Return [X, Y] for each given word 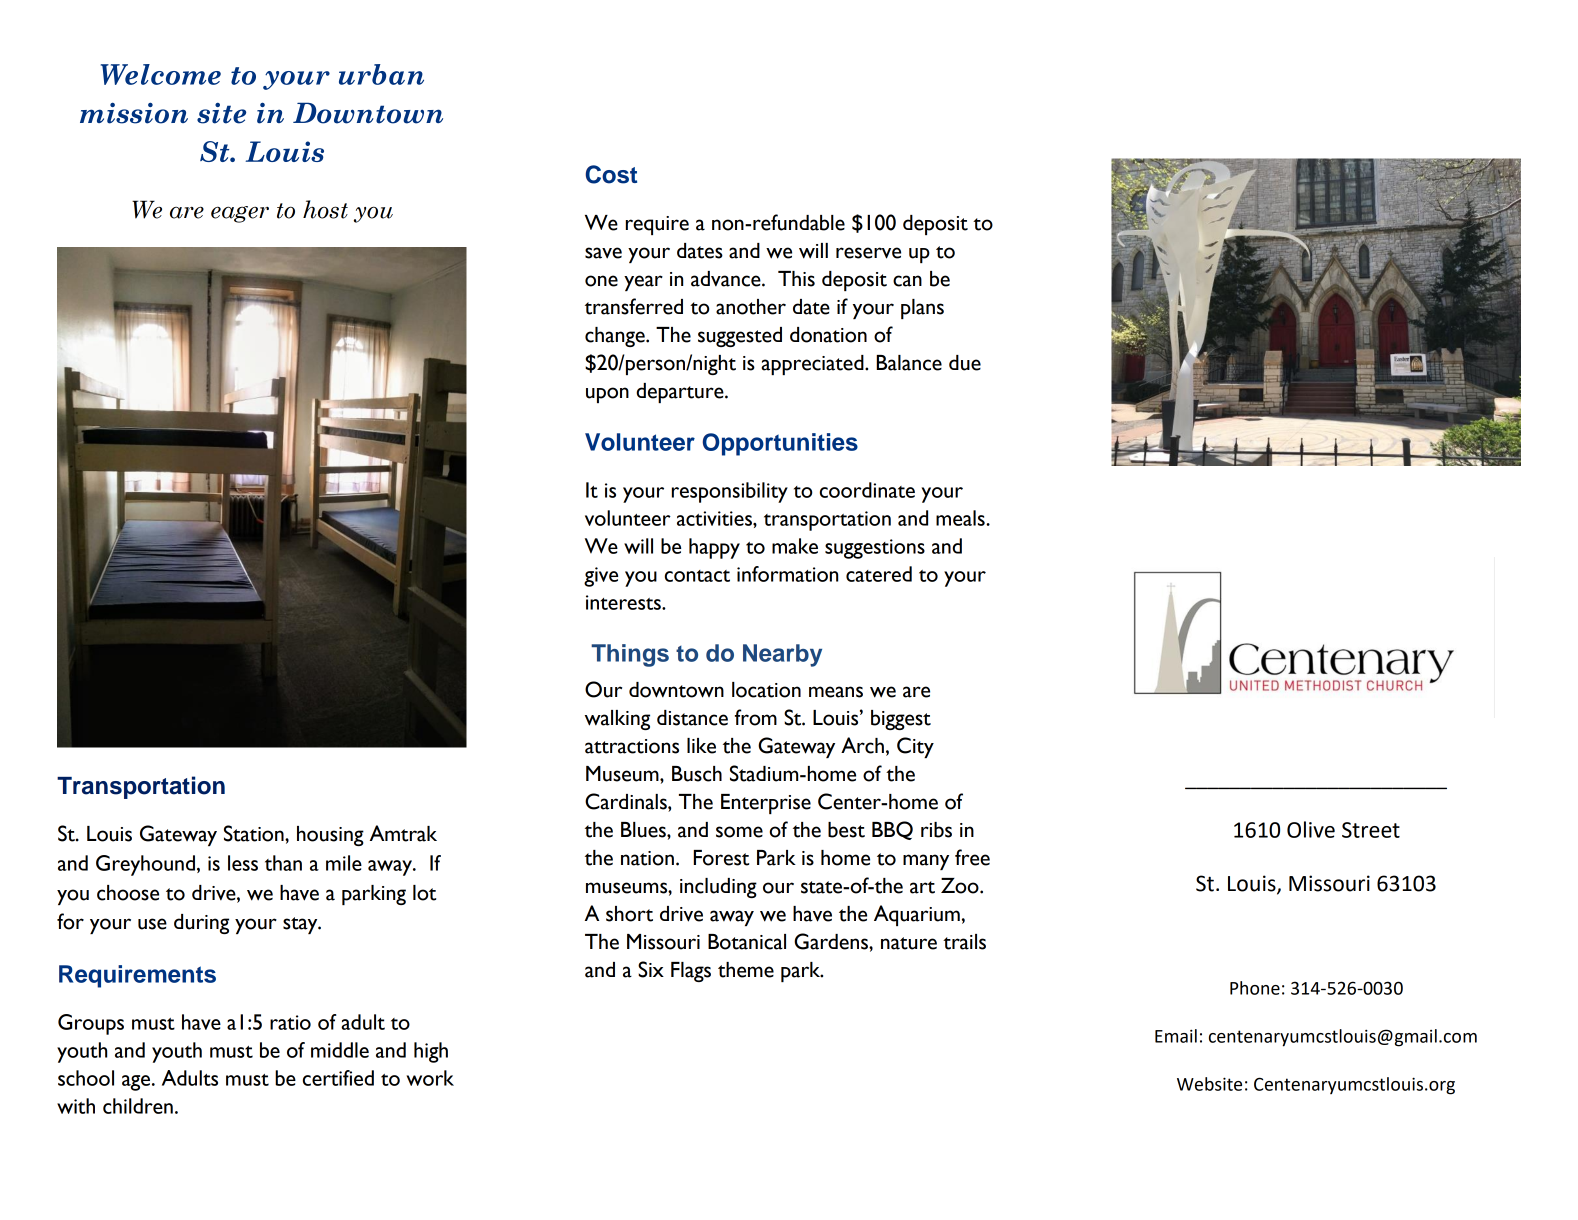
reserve [868, 253]
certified [338, 1078]
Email [1176, 1036]
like [701, 746]
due [965, 363]
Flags [691, 972]
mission [134, 113]
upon [607, 395]
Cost [611, 174]
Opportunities [780, 444]
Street [1371, 830]
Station [255, 833]
